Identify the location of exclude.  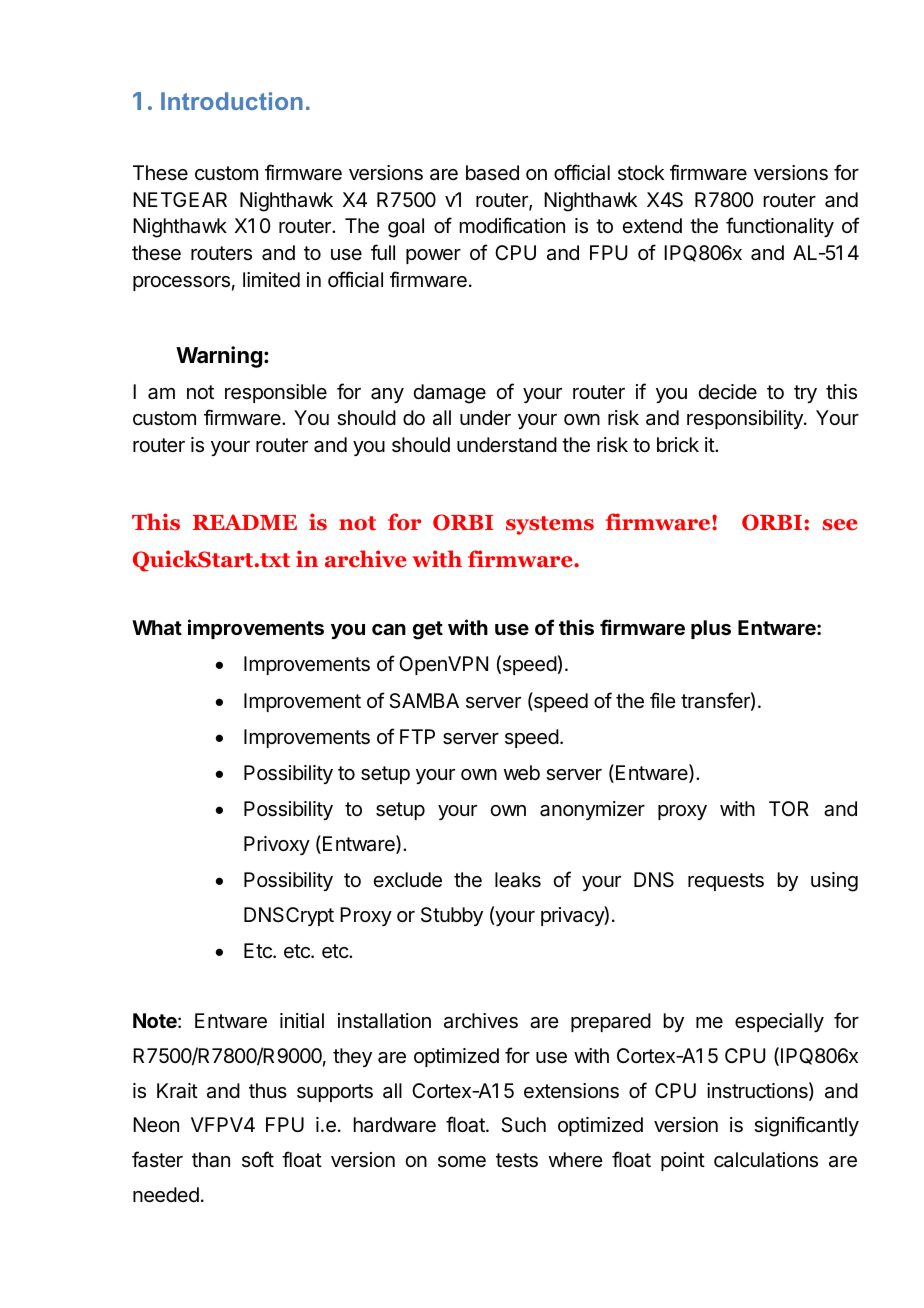
(407, 880).
